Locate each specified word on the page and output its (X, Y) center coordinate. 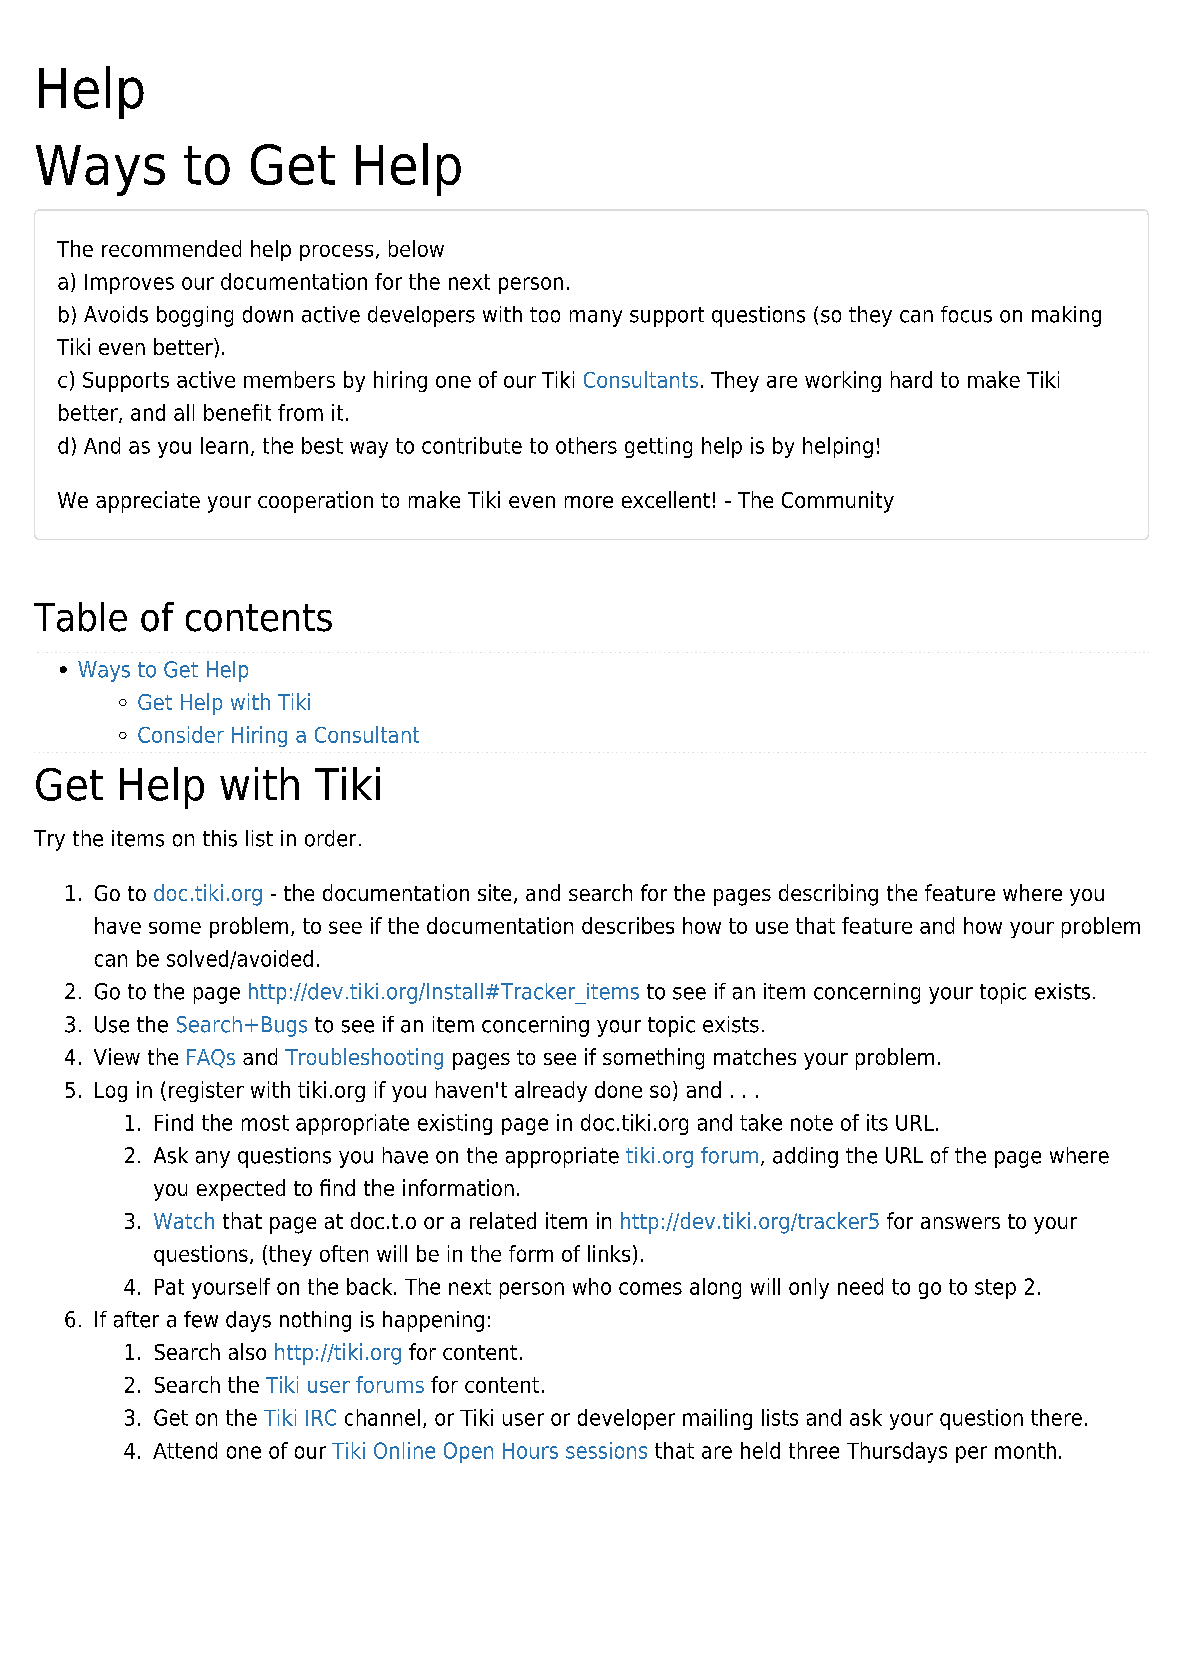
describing (828, 895)
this (220, 838)
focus (966, 314)
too (545, 315)
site (494, 892)
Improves (129, 284)
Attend (185, 1450)
